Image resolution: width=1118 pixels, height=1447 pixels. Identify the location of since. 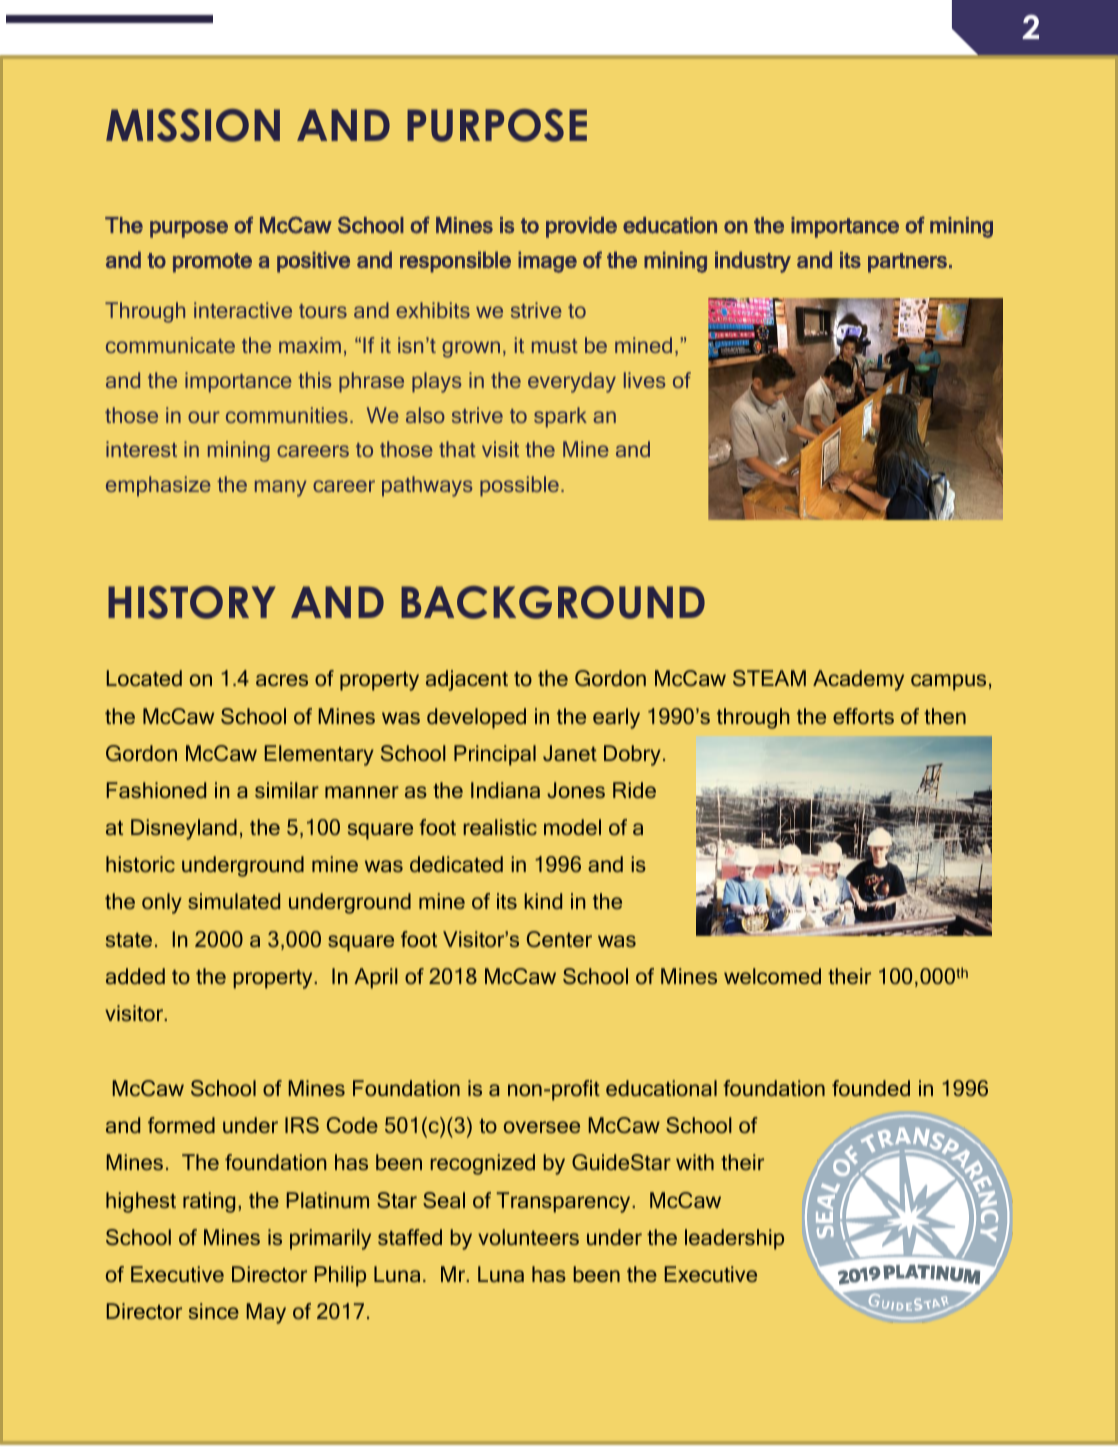
(214, 1311).
